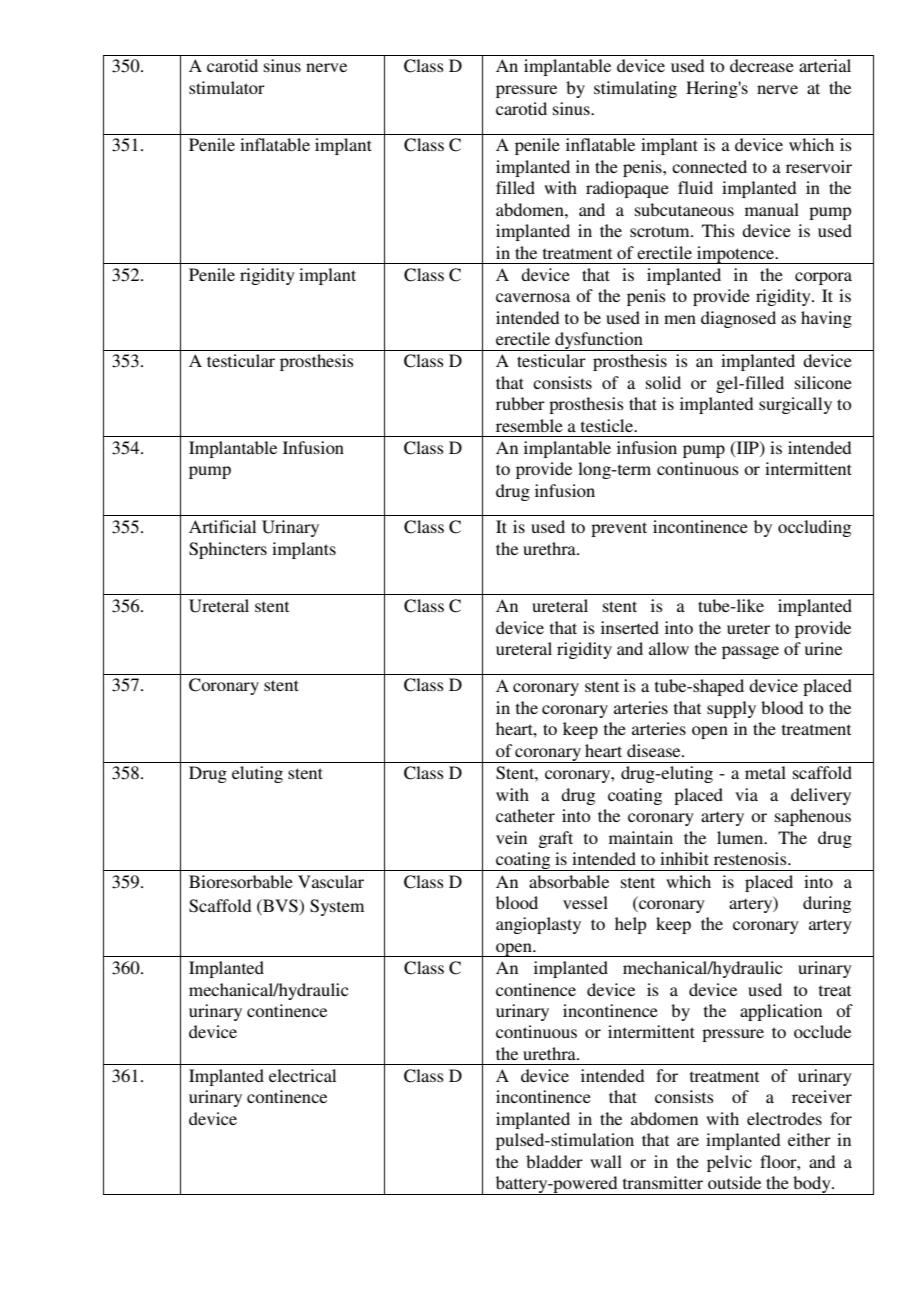  What do you see at coordinates (554, 1161) in the document?
I see `bladder` at bounding box center [554, 1161].
